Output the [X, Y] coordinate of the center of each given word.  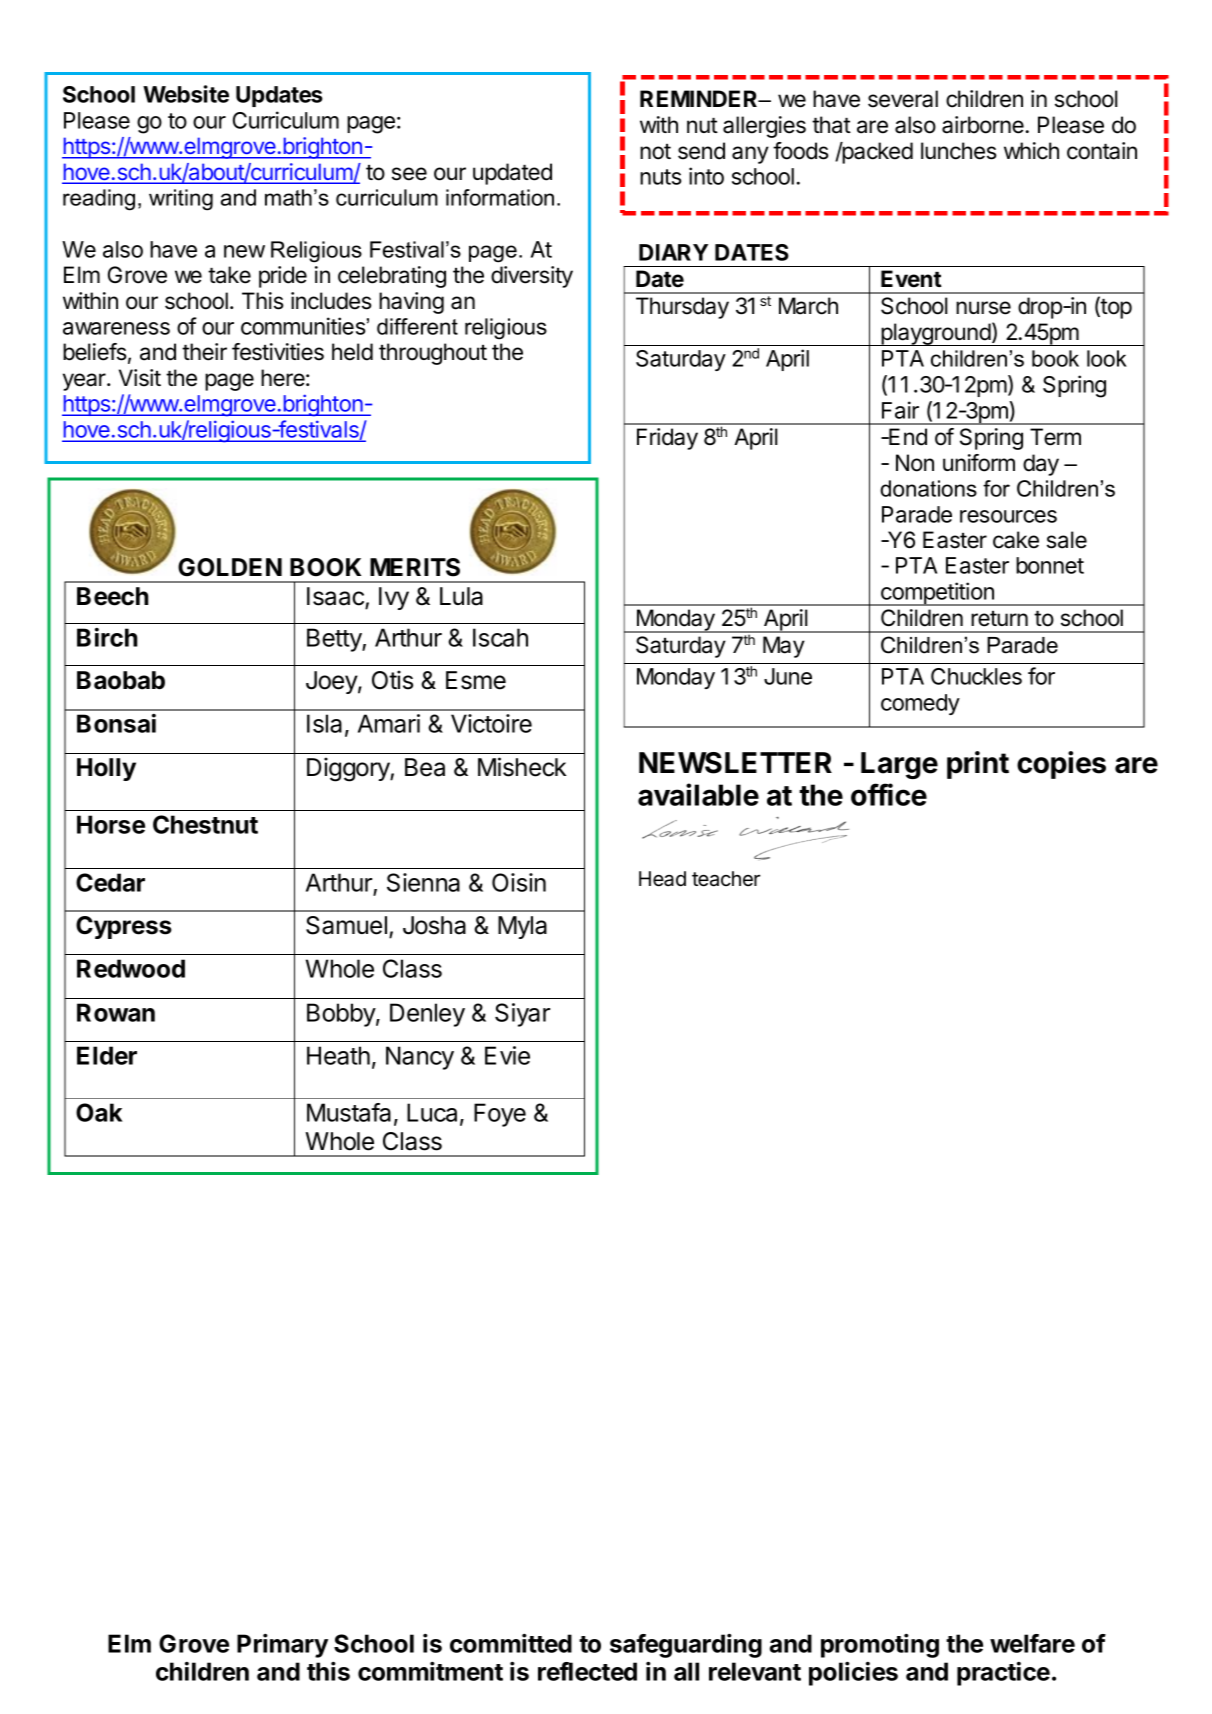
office [889, 794]
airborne [983, 125]
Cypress [124, 927]
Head [662, 879]
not [655, 152]
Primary [282, 1645]
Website [186, 94]
